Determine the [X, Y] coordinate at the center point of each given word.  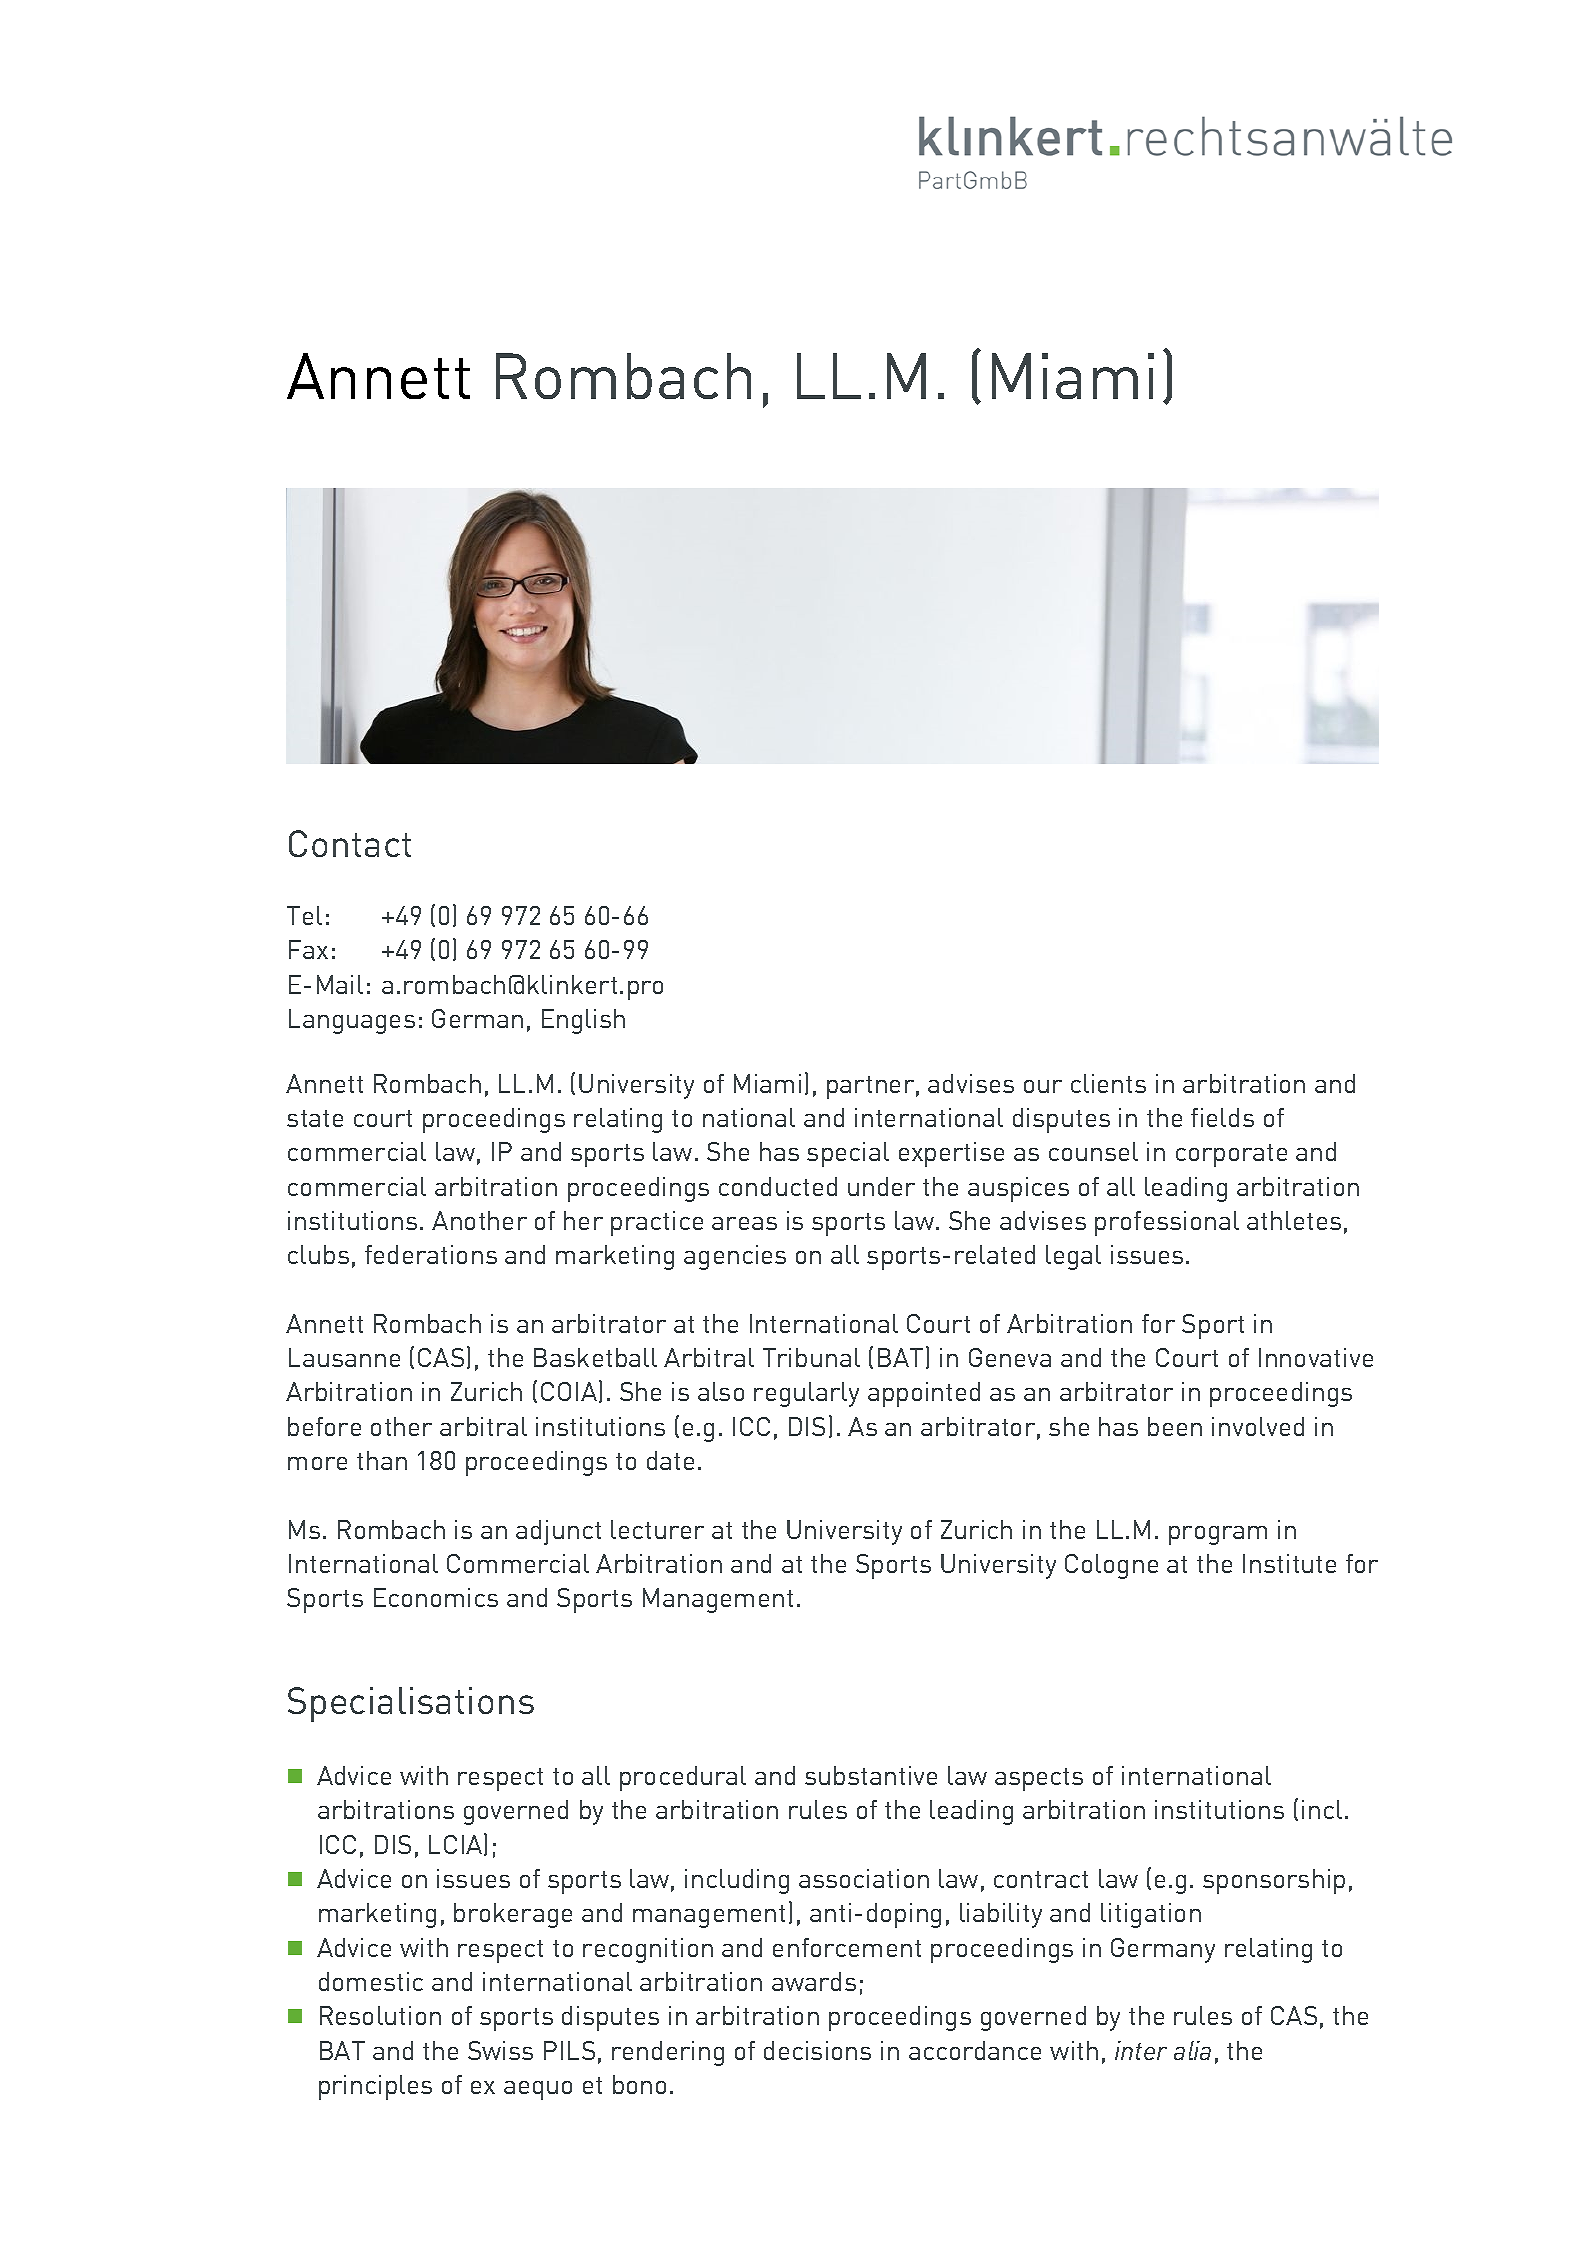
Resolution [380, 2015]
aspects [1039, 1779]
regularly [806, 1394]
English [583, 1021]
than [382, 1460]
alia [1192, 2050]
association [864, 1878]
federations [431, 1254]
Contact [350, 843]
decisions [817, 2050]
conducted [778, 1186]
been [1175, 1426]
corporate [1231, 1155]
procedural [683, 1778]
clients [1108, 1083]
